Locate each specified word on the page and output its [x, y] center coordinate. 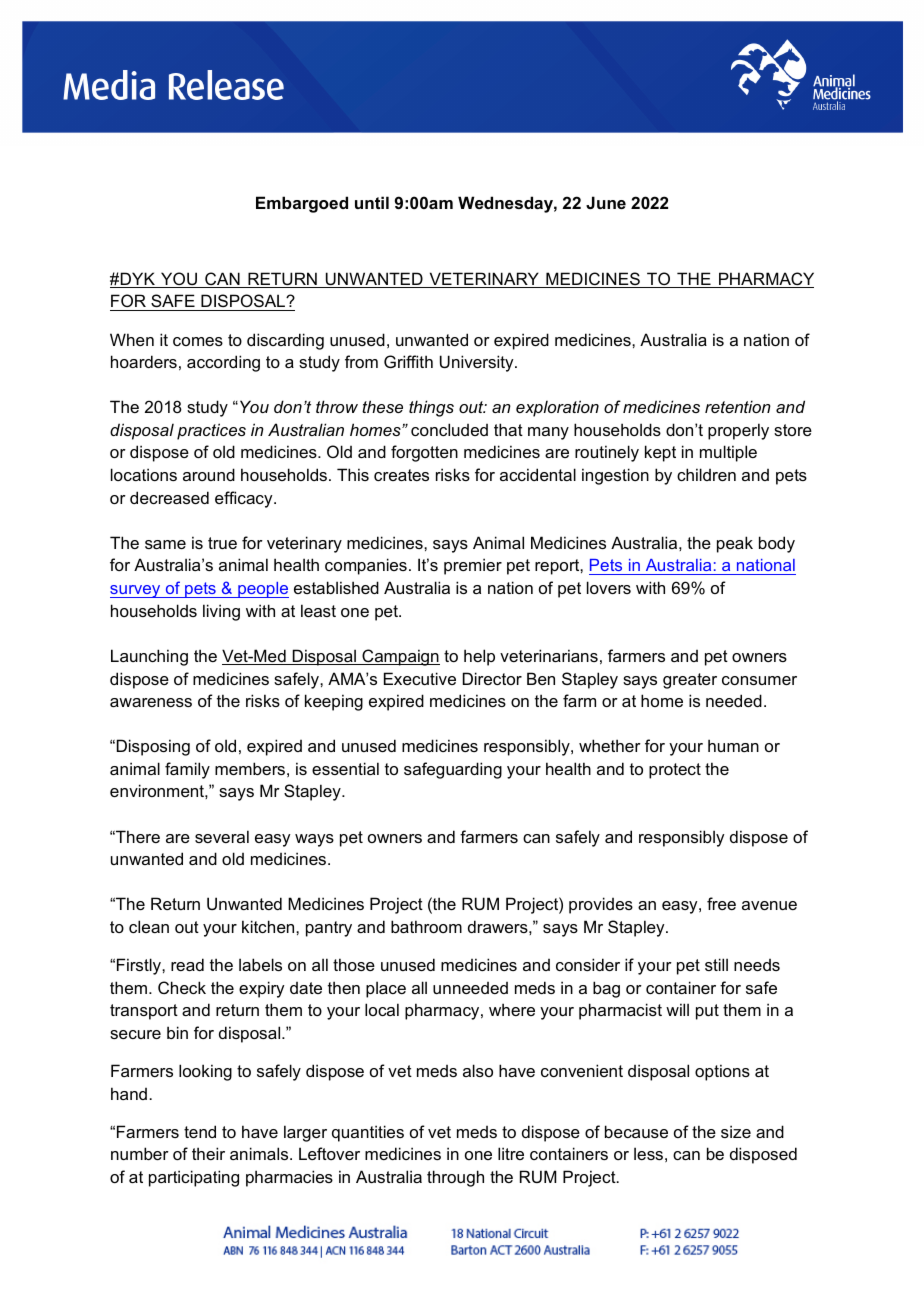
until [372, 202]
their [208, 1153]
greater [690, 681]
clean [149, 926]
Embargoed [302, 204]
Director [492, 678]
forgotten [424, 453]
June [606, 202]
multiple [728, 453]
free [721, 903]
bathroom [426, 926]
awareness [151, 702]
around [209, 474]
